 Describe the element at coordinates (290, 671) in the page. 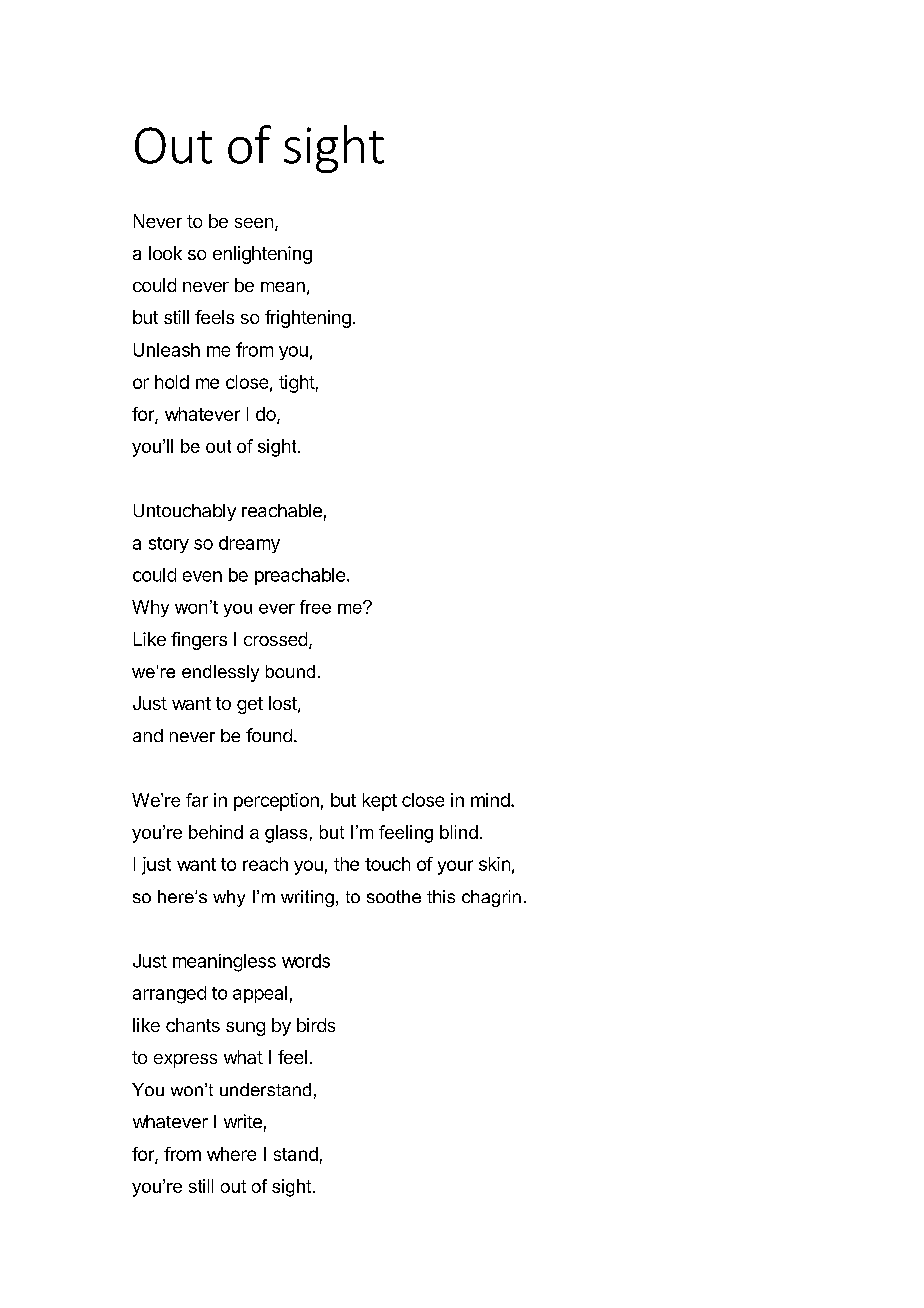

I see `bound` at that location.
